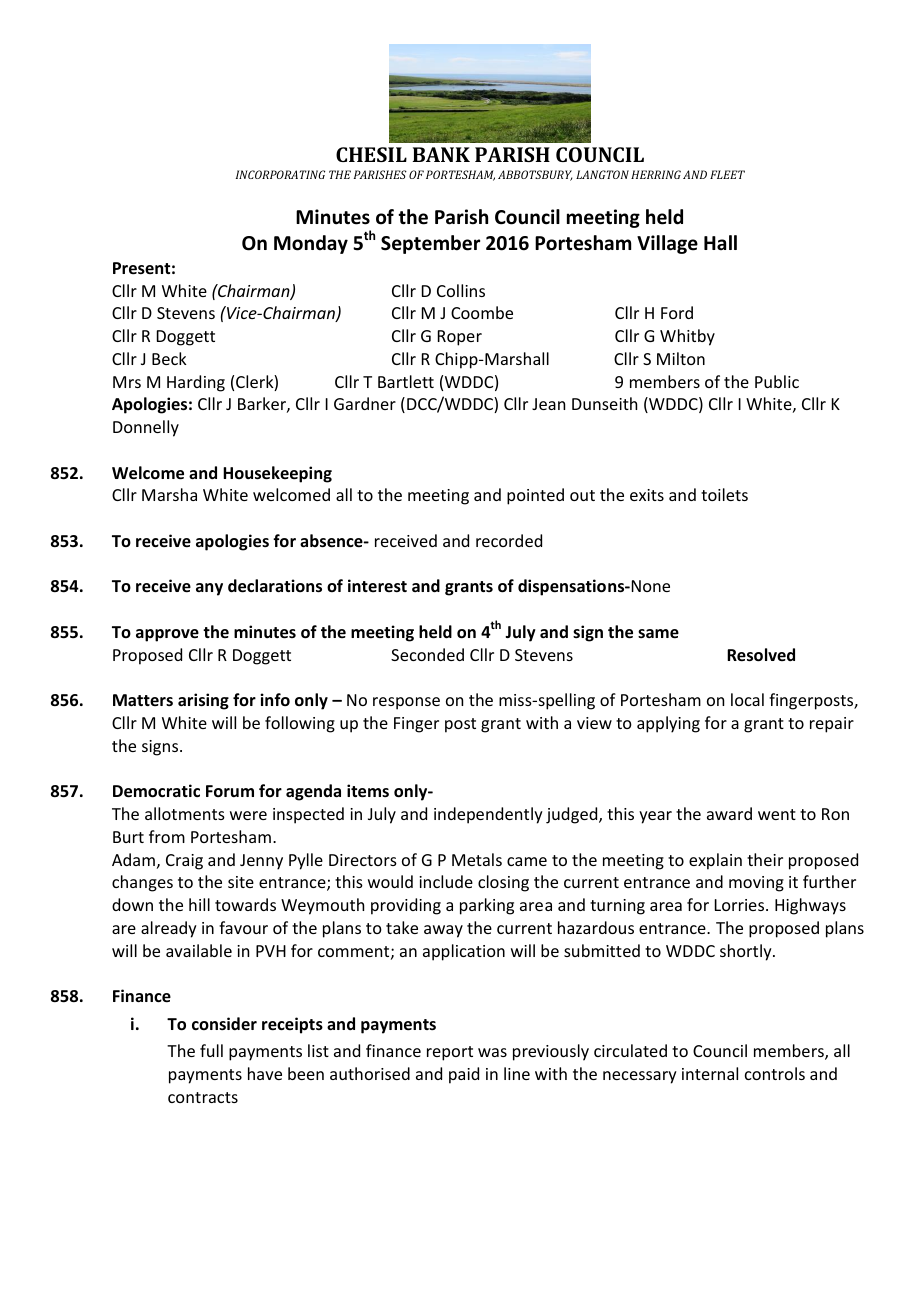 Image resolution: width=924 pixels, height=1308 pixels. I want to click on Housekeeping, so click(277, 474).
